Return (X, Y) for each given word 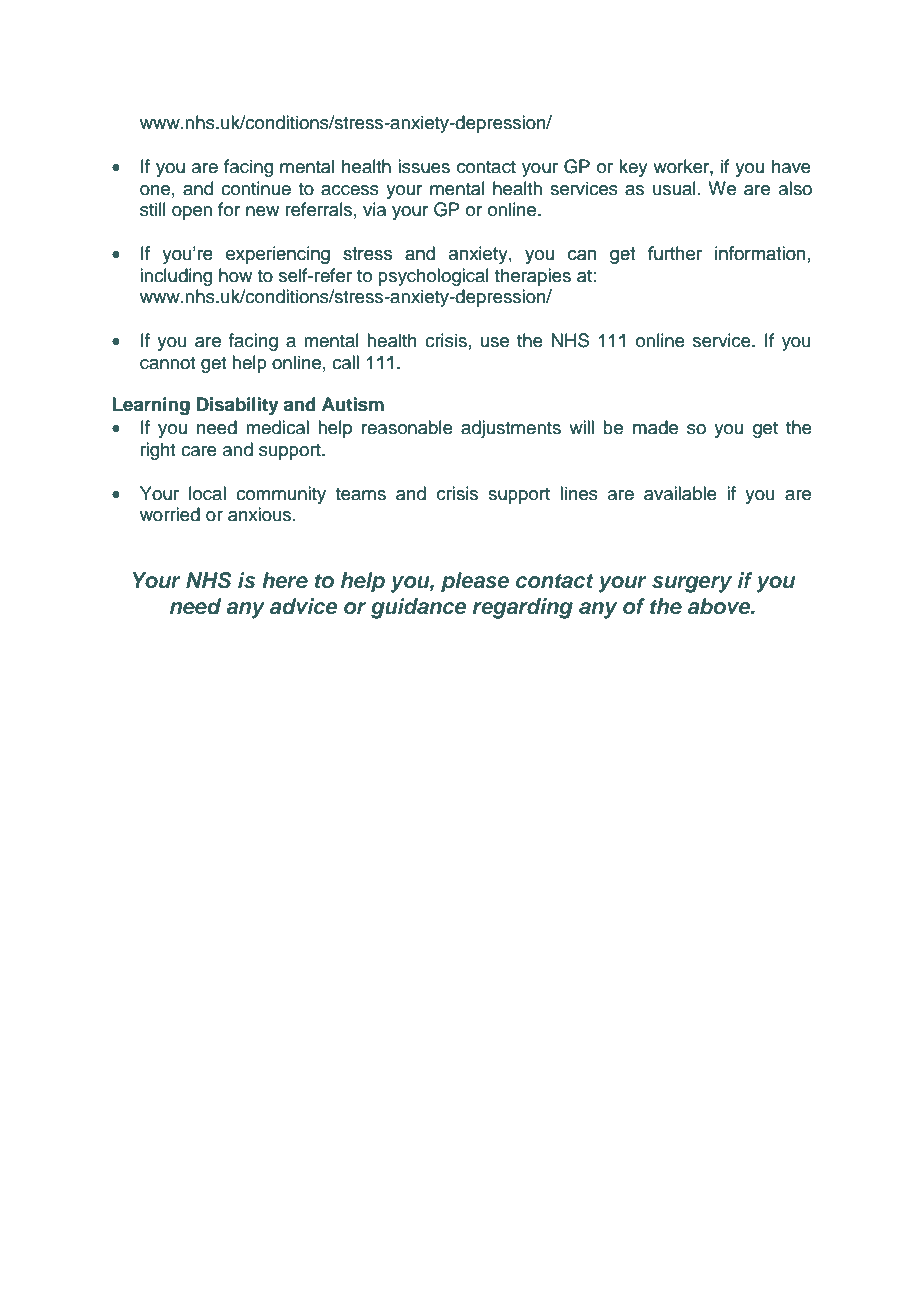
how (235, 275)
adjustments (511, 429)
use (495, 342)
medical (277, 427)
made (655, 427)
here (285, 580)
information (760, 253)
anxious (261, 514)
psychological (433, 277)
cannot (167, 363)
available (680, 493)
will (581, 427)
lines (579, 493)
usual (674, 188)
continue (256, 188)
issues (424, 166)
